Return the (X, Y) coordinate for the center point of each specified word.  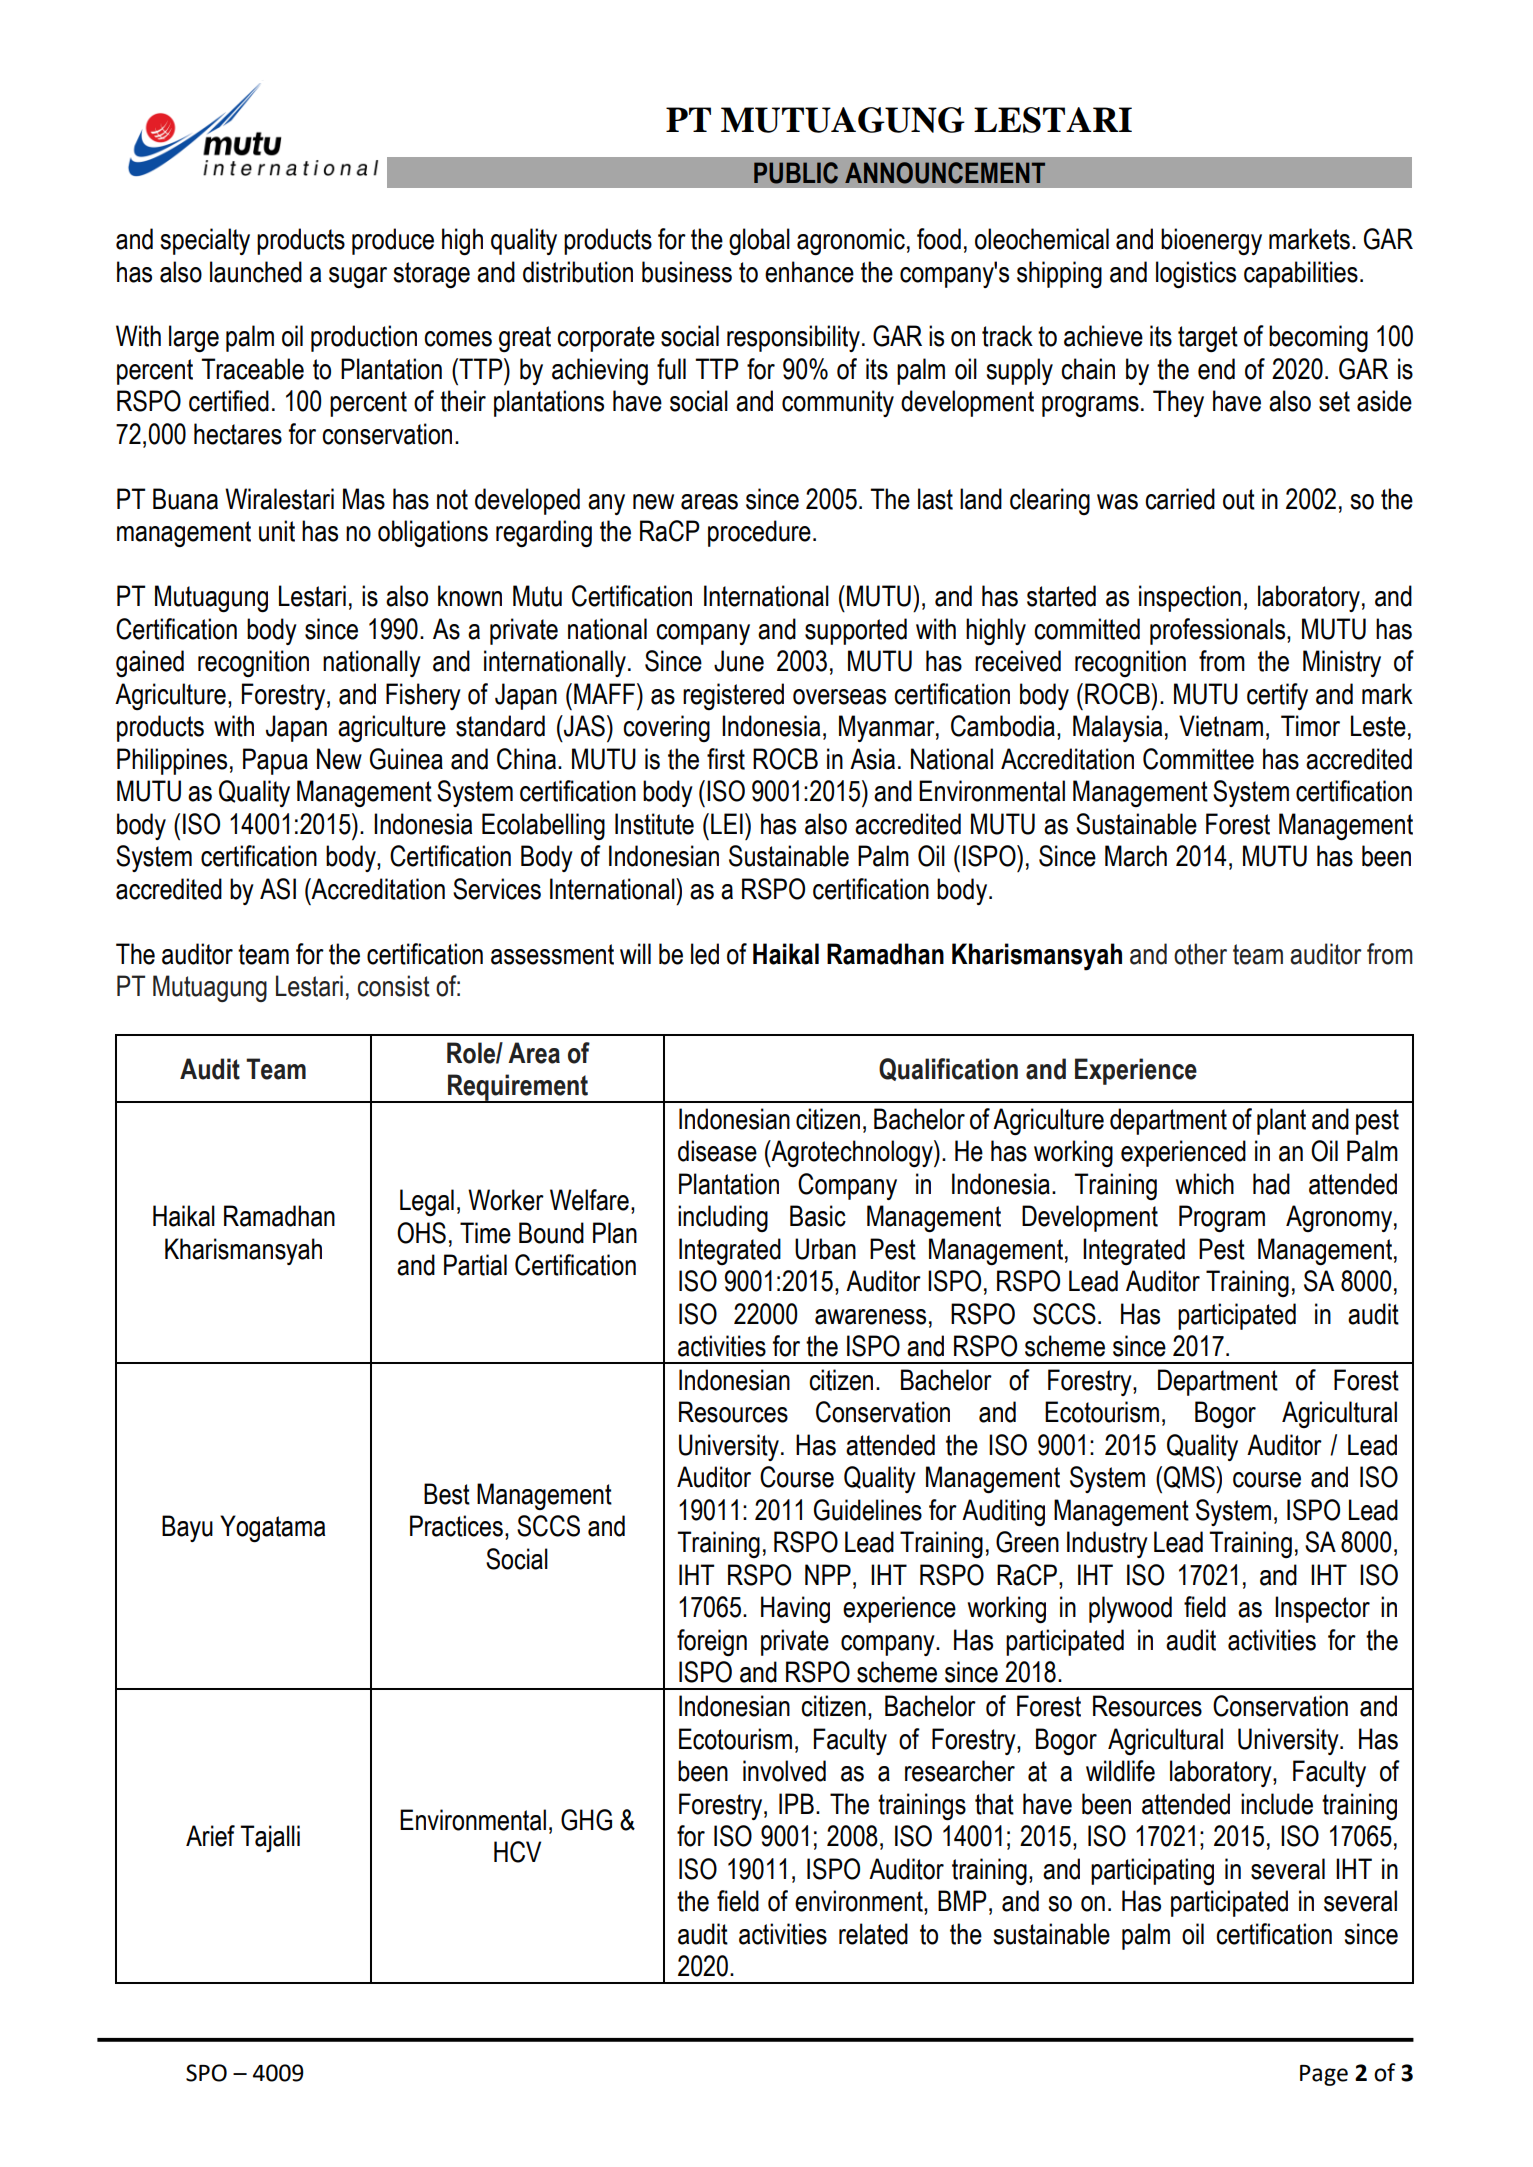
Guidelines (868, 1510)
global (759, 241)
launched (256, 272)
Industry (1107, 1544)
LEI (727, 823)
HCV (517, 1852)
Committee (1198, 759)
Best (447, 1494)
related (873, 1934)
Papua (275, 761)
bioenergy (1211, 242)
